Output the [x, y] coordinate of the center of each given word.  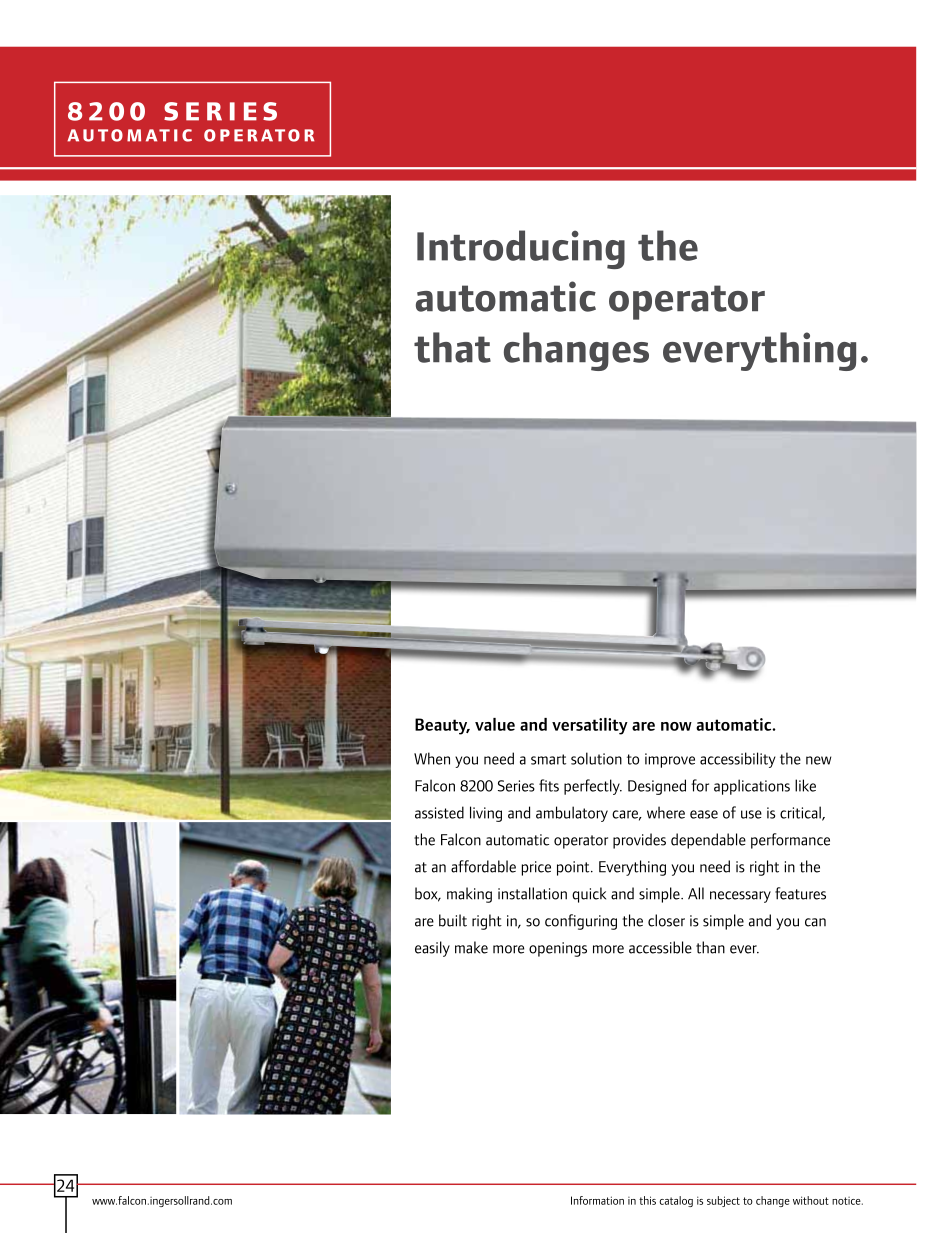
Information [597, 1200]
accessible [660, 947]
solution [596, 758]
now [676, 726]
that [452, 347]
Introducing [521, 249]
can [815, 922]
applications [752, 787]
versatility [590, 726]
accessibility [738, 760]
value [495, 724]
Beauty [442, 726]
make [471, 947]
